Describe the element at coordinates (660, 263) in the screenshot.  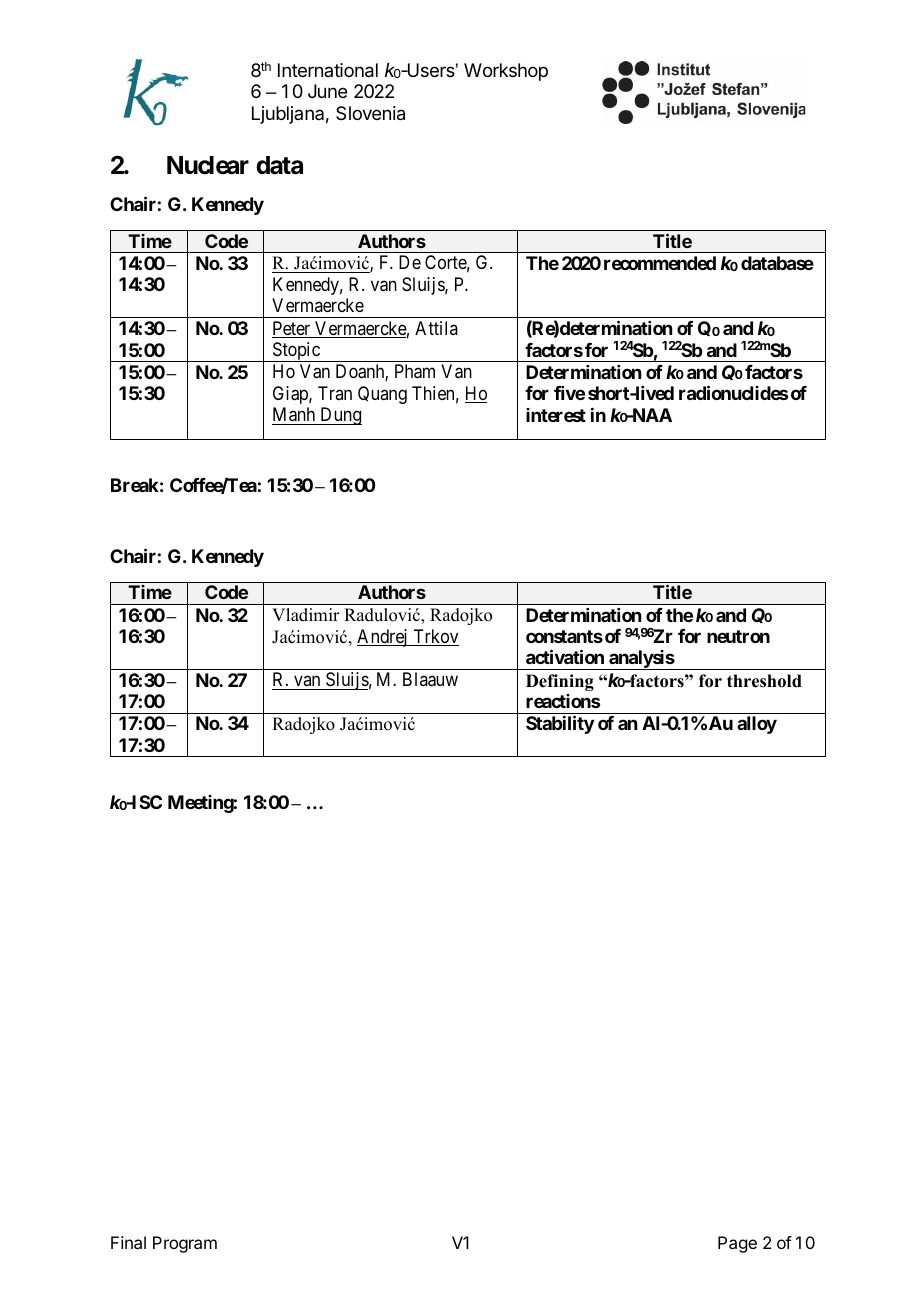
I see `recommended` at that location.
